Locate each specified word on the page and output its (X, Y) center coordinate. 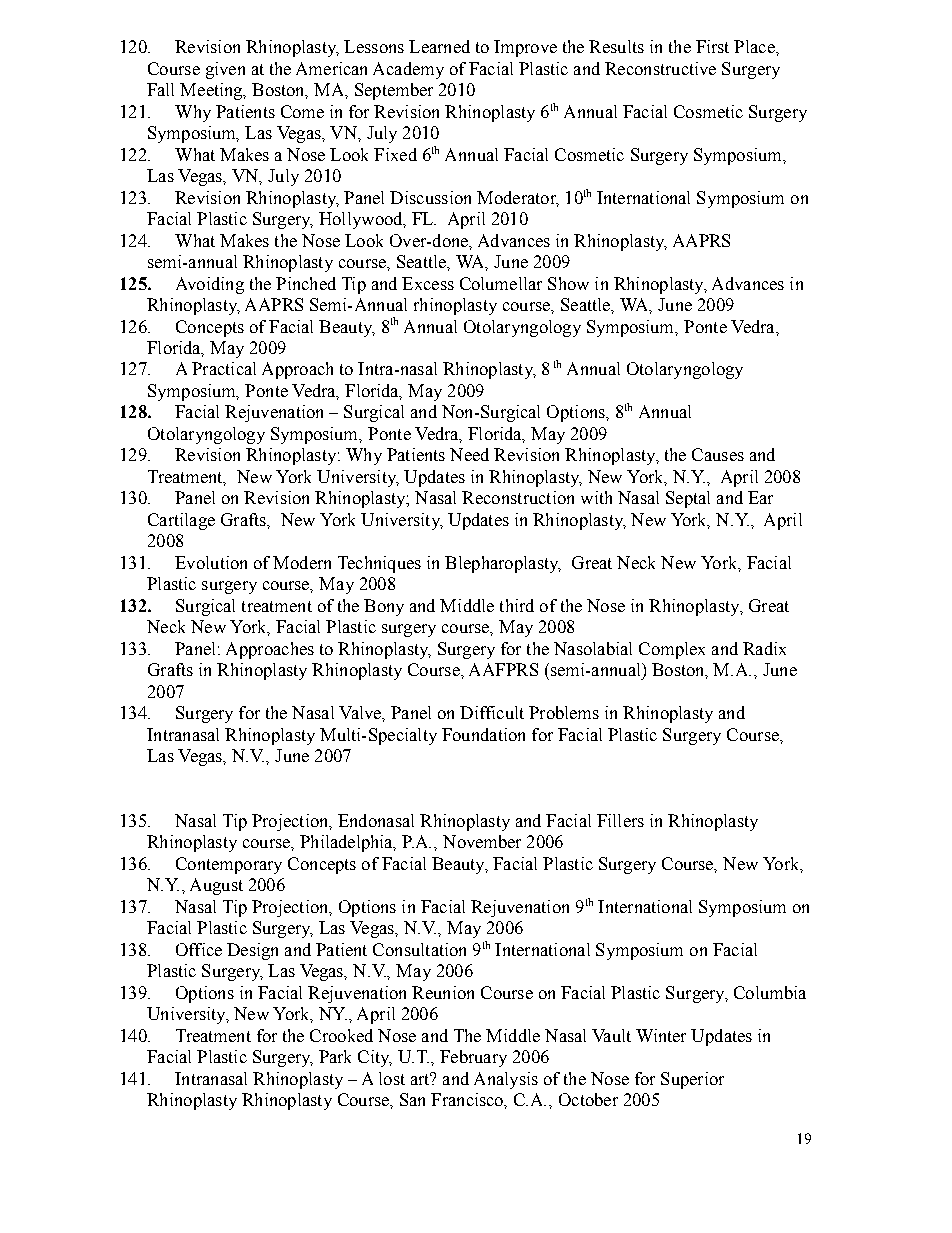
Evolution (211, 562)
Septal (688, 499)
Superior (692, 1080)
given (225, 70)
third (517, 605)
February (473, 1058)
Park (335, 1056)
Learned (439, 46)
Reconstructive (660, 68)
